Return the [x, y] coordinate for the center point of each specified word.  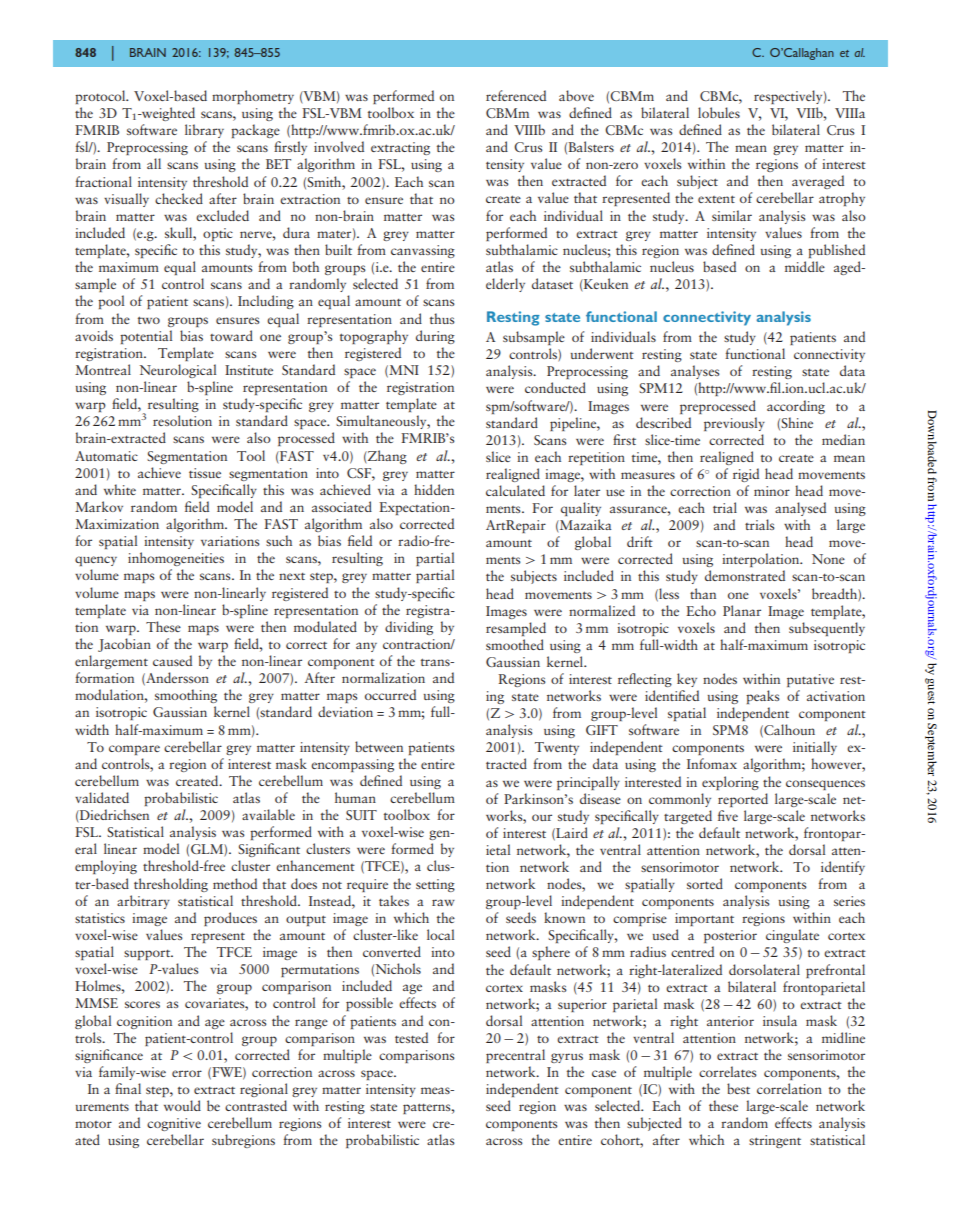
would [182, 1105]
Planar [742, 610]
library [204, 131]
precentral [515, 1056]
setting [435, 885]
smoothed [515, 644]
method [235, 883]
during [435, 337]
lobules [719, 112]
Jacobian [124, 645]
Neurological [178, 371]
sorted [705, 883]
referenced [516, 95]
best [738, 1088]
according [796, 407]
